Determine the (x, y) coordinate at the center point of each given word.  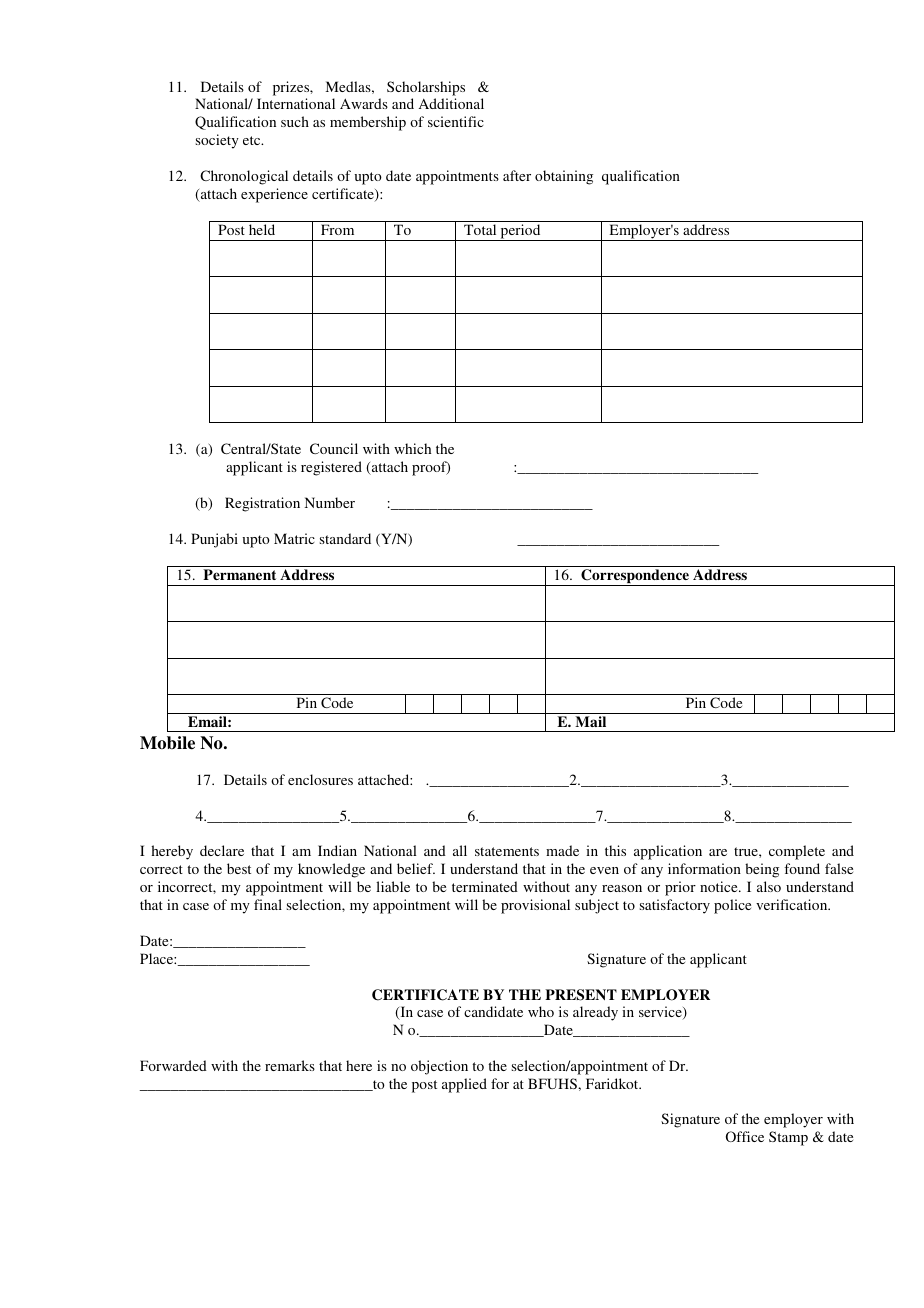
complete (797, 852)
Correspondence (635, 577)
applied (464, 1085)
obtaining (564, 177)
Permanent (239, 574)
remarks (290, 1065)
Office (745, 1136)
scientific (456, 121)
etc (253, 140)
